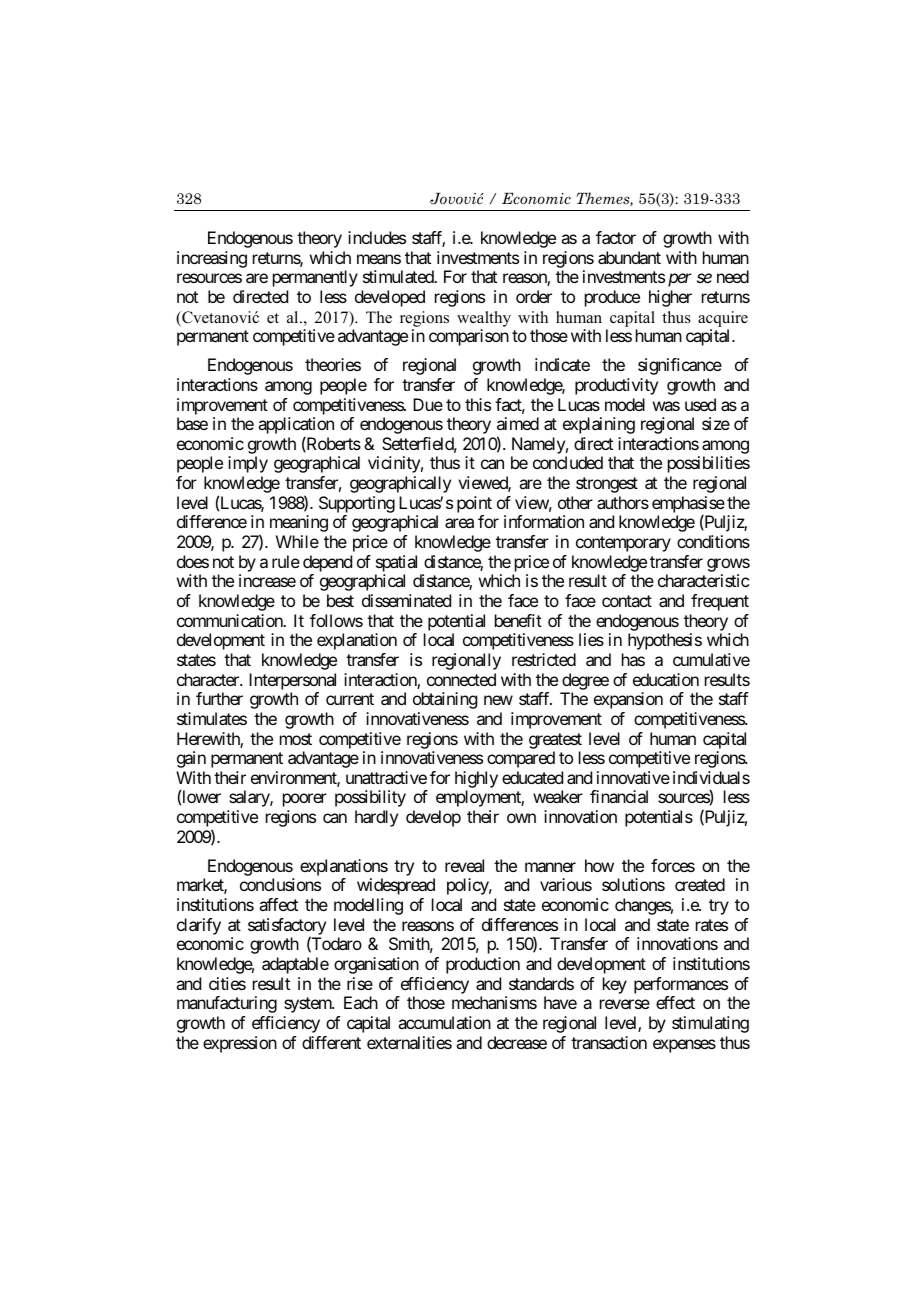  Describe the element at coordinates (212, 259) in the image. I see `increasing` at that location.
